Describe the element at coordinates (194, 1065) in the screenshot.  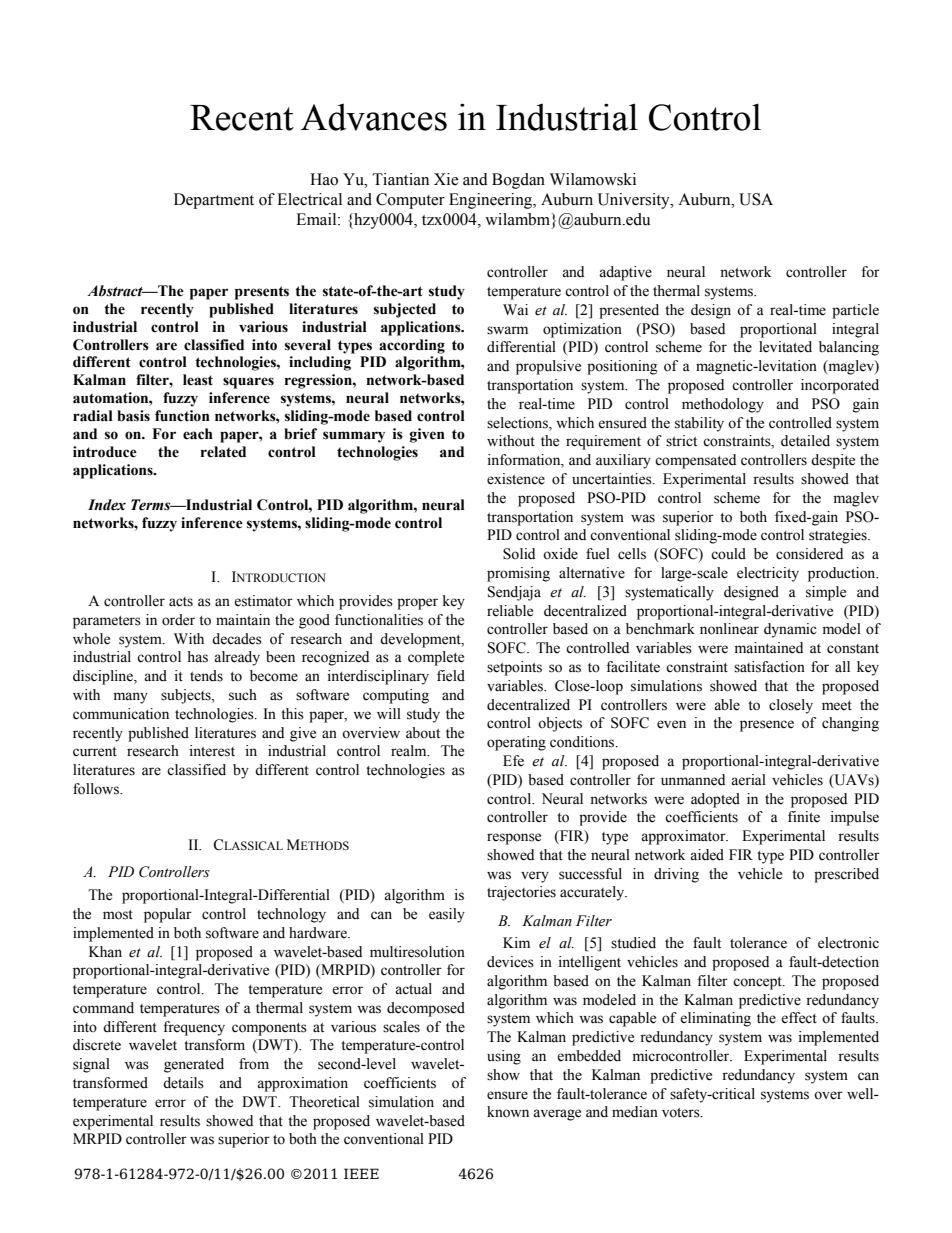
I see `generated` at that location.
